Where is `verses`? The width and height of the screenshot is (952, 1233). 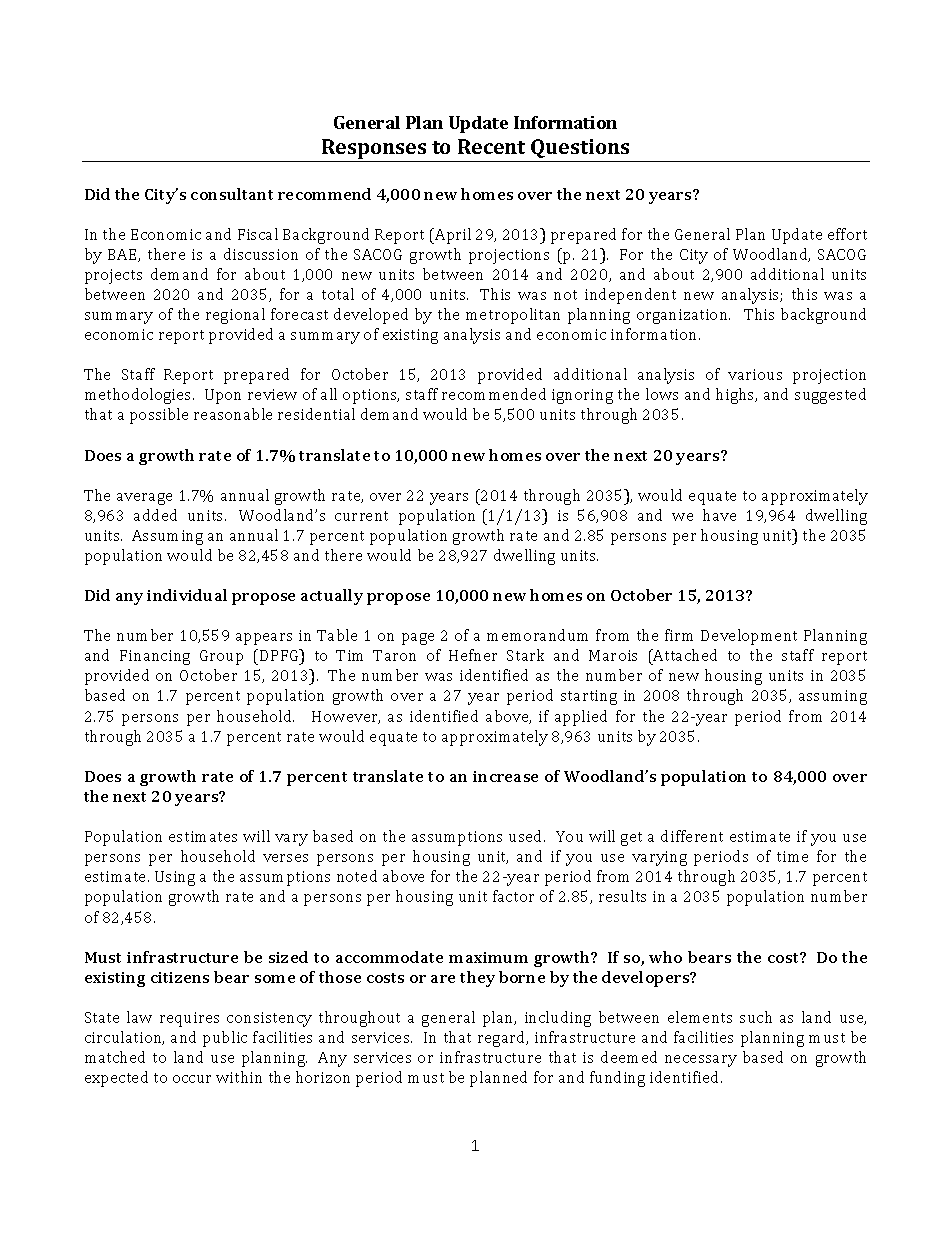
verses is located at coordinates (285, 858).
